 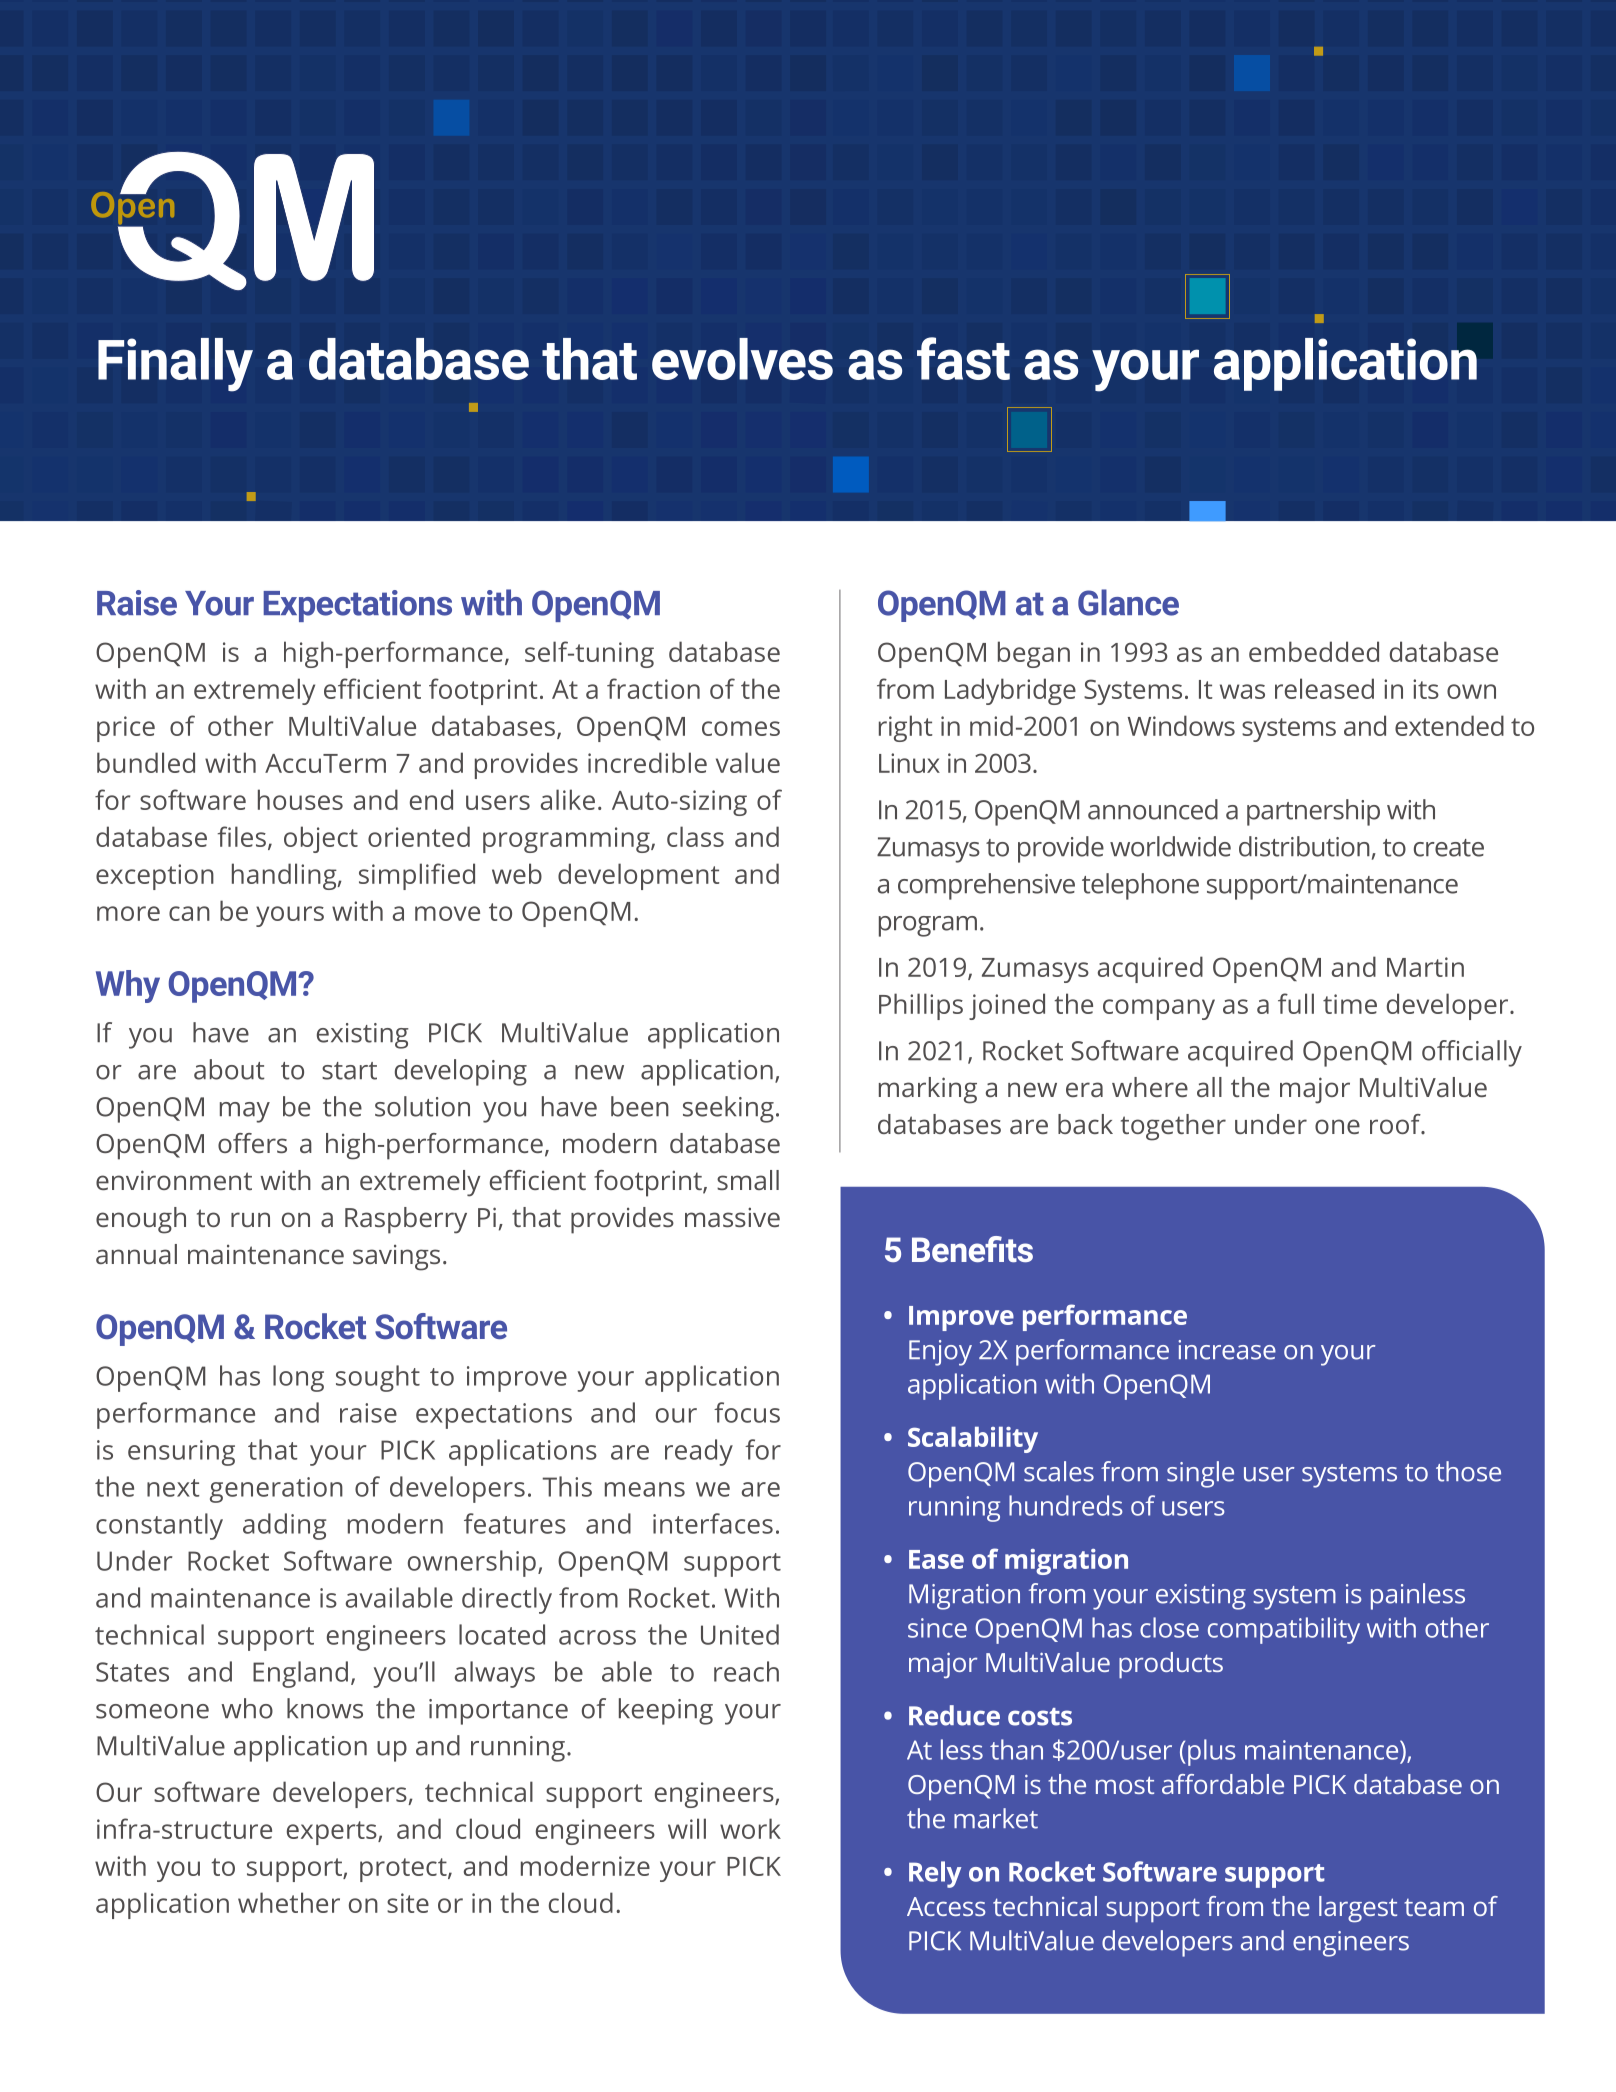 What do you see at coordinates (175, 365) in the page?
I see `Finally` at bounding box center [175, 365].
